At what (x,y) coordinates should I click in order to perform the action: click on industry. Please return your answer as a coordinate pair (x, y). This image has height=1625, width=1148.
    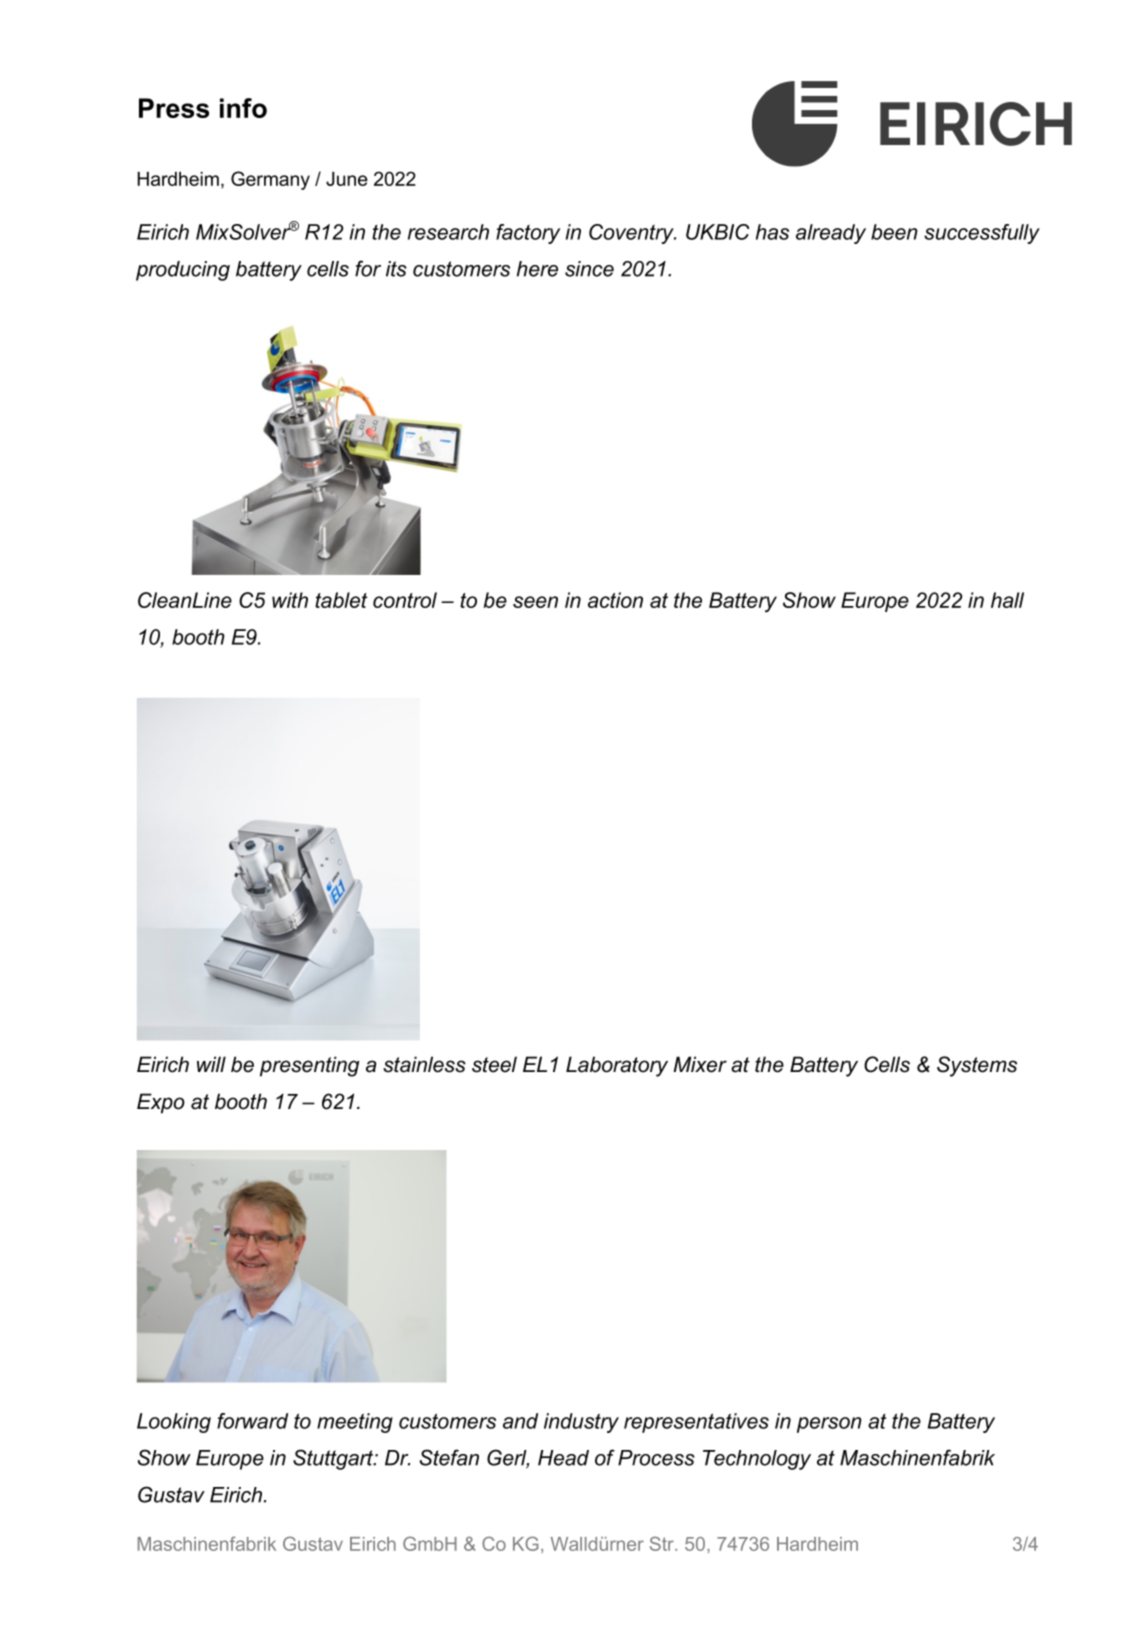
    Looking at the image, I should click on (581, 1423).
